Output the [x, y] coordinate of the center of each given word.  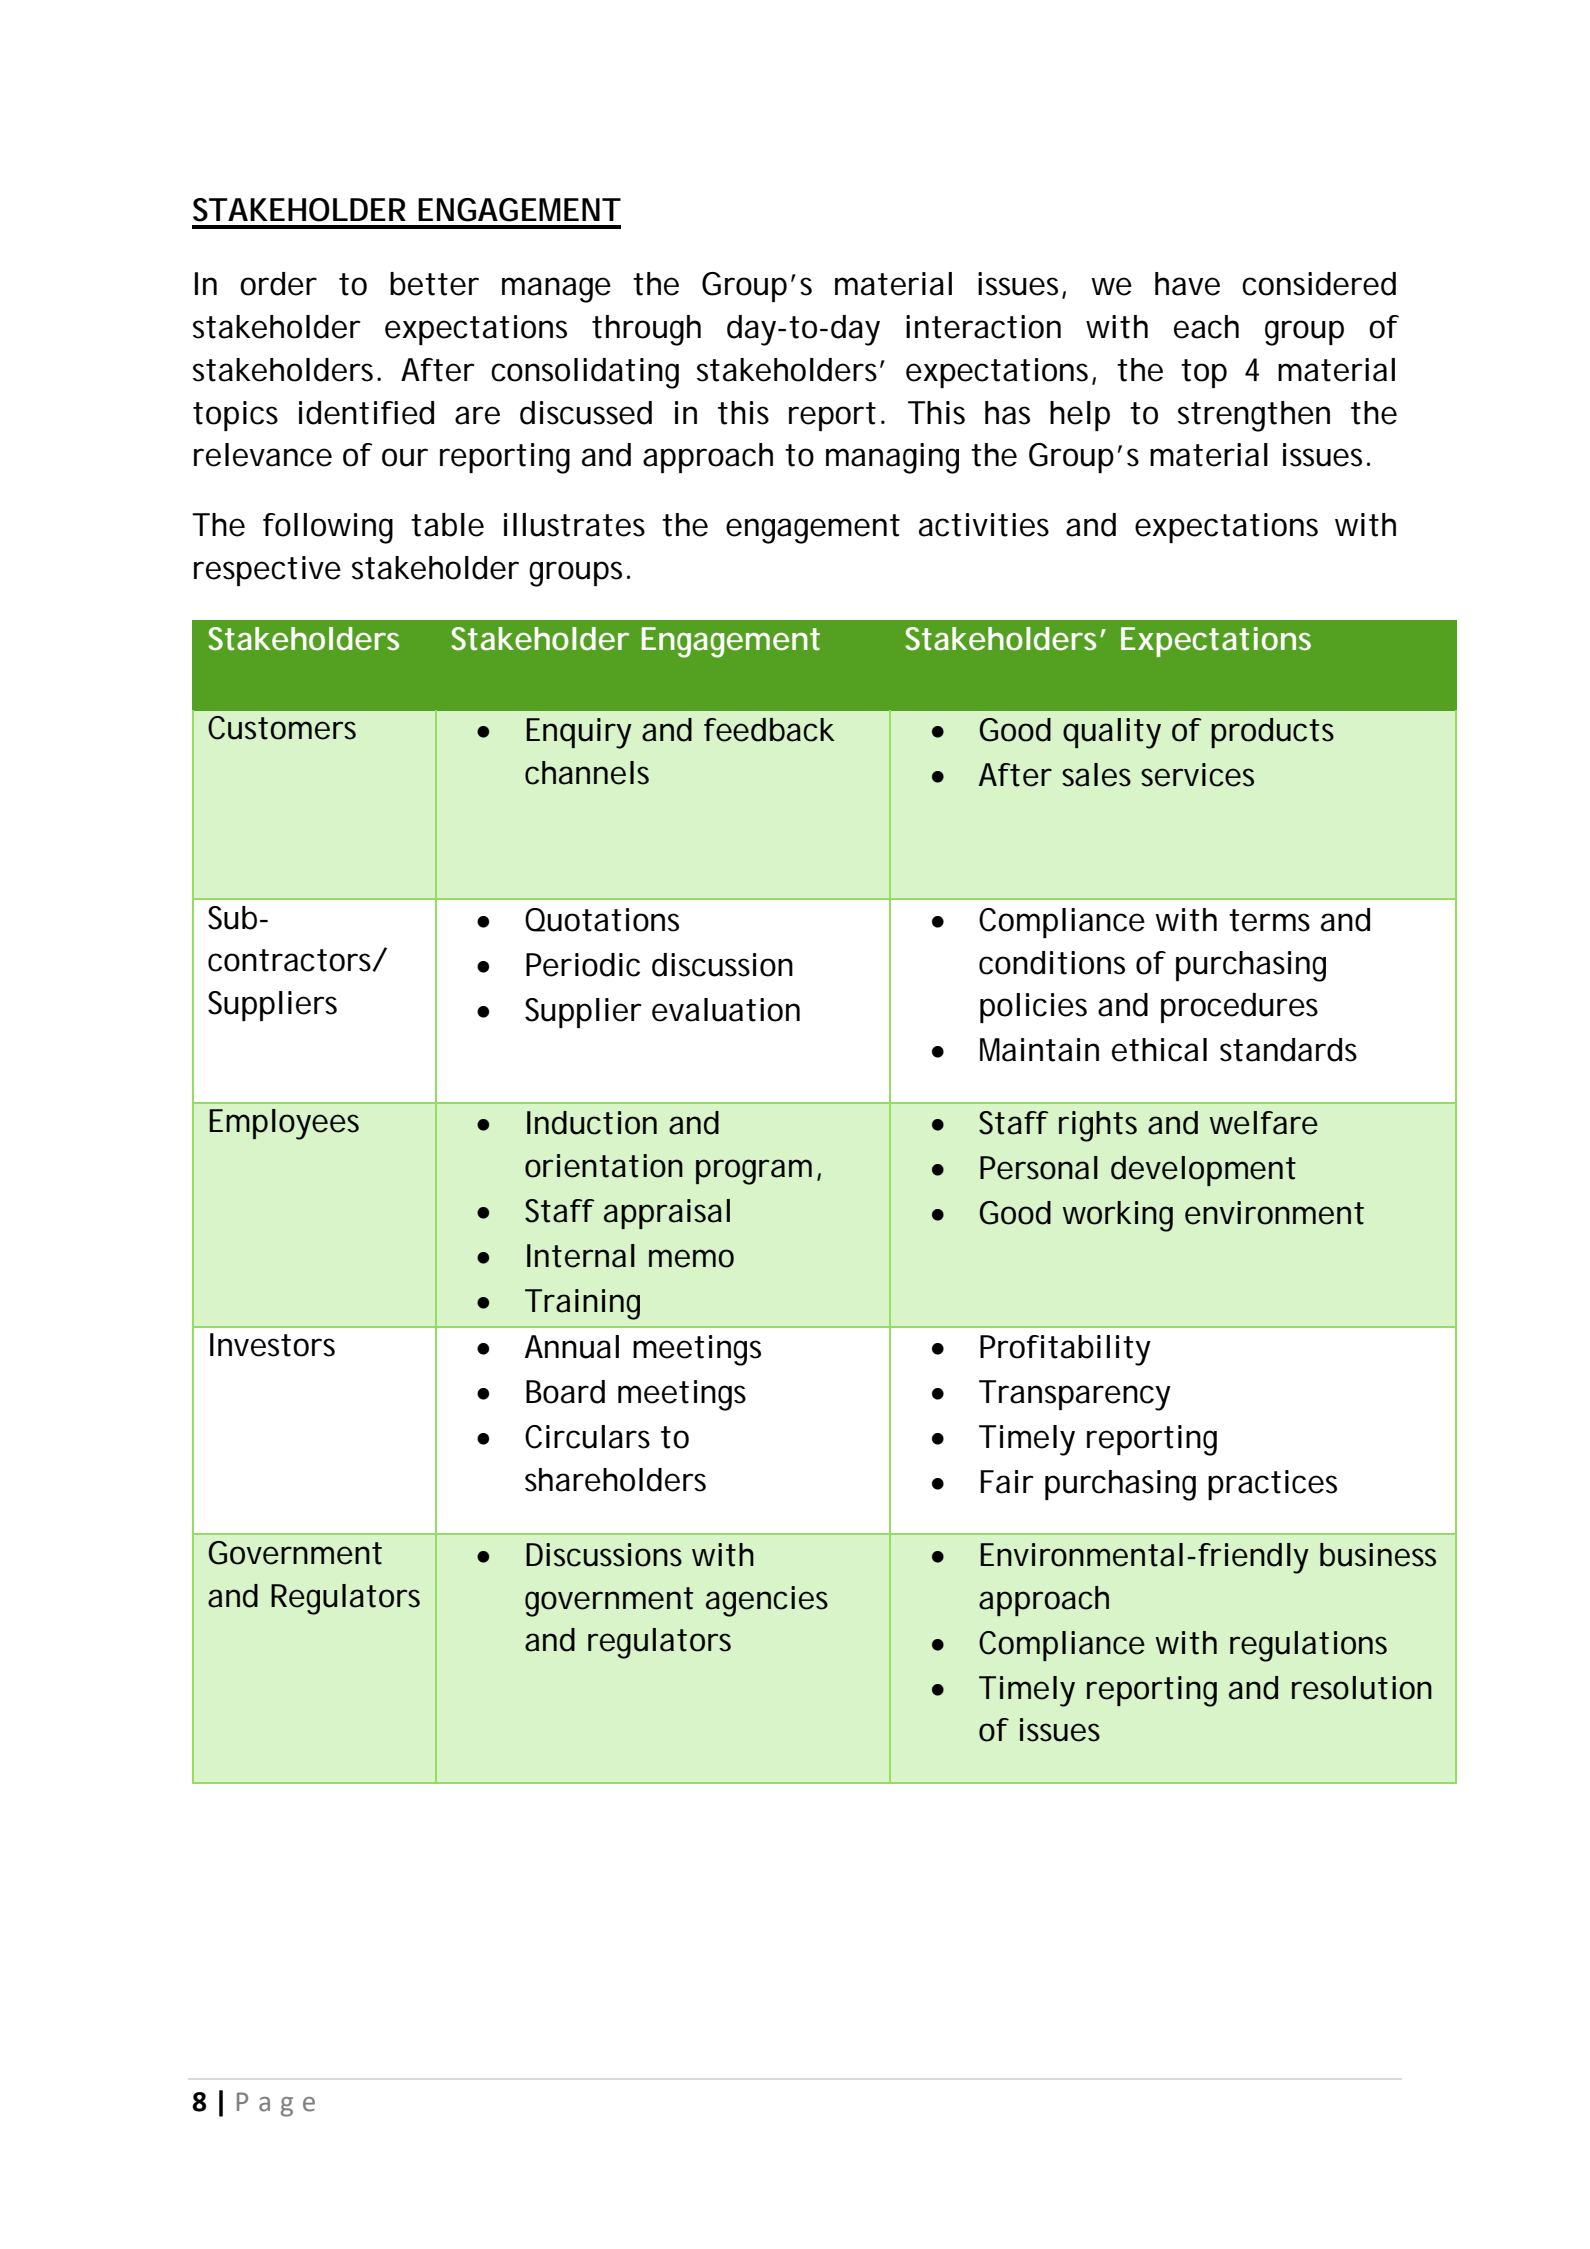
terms [1269, 920]
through [646, 330]
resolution [1362, 1688]
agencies [767, 1601]
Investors [272, 1345]
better [434, 284]
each [1206, 327]
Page [276, 2104]
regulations [1308, 1646]
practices [1272, 1485]
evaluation [726, 1010]
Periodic [583, 965]
